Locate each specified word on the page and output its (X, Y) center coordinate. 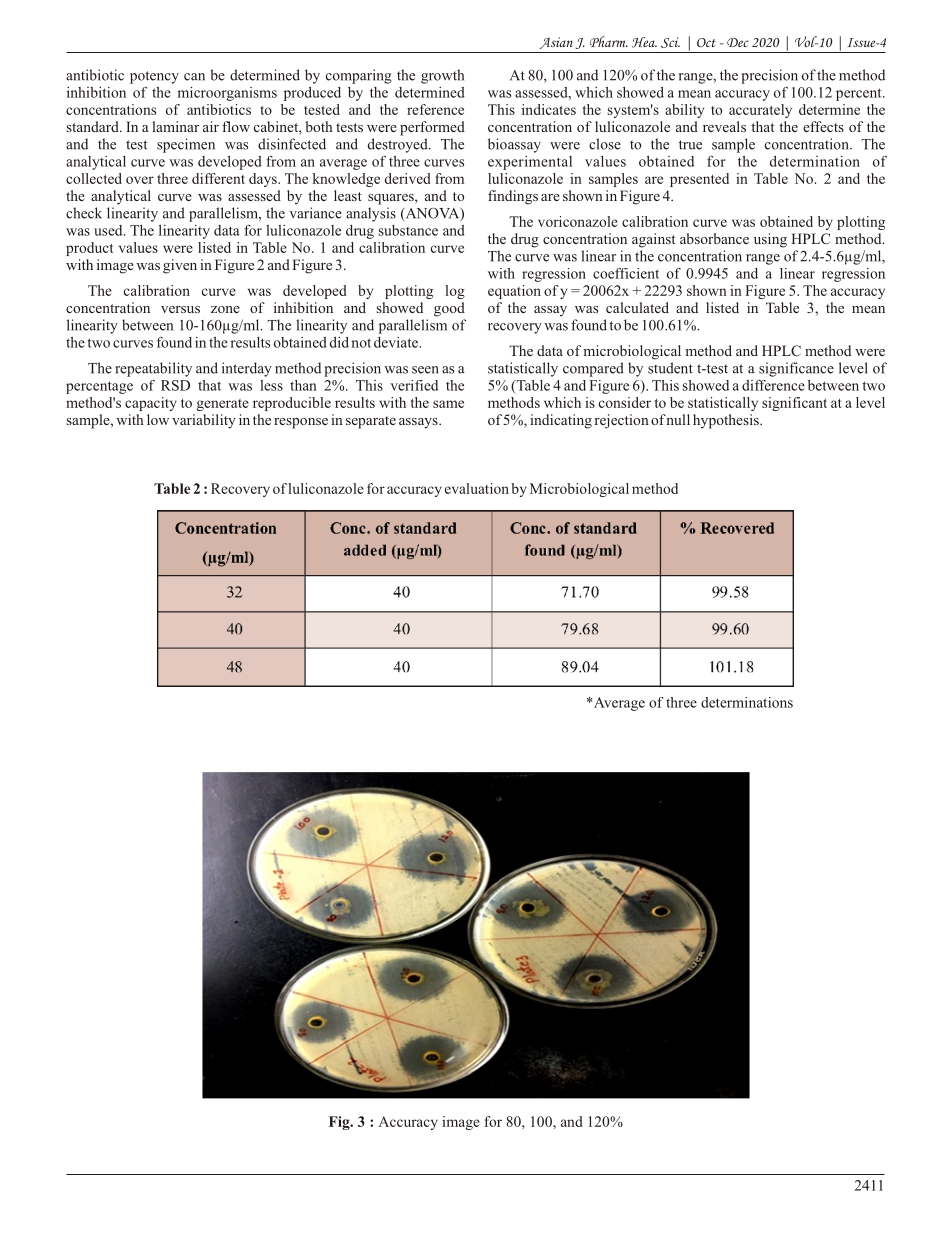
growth (442, 76)
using (770, 240)
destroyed (399, 145)
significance (796, 369)
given (180, 266)
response (301, 423)
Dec (738, 42)
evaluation (477, 488)
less (271, 385)
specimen (186, 145)
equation (514, 292)
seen (425, 370)
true (690, 145)
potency (154, 77)
